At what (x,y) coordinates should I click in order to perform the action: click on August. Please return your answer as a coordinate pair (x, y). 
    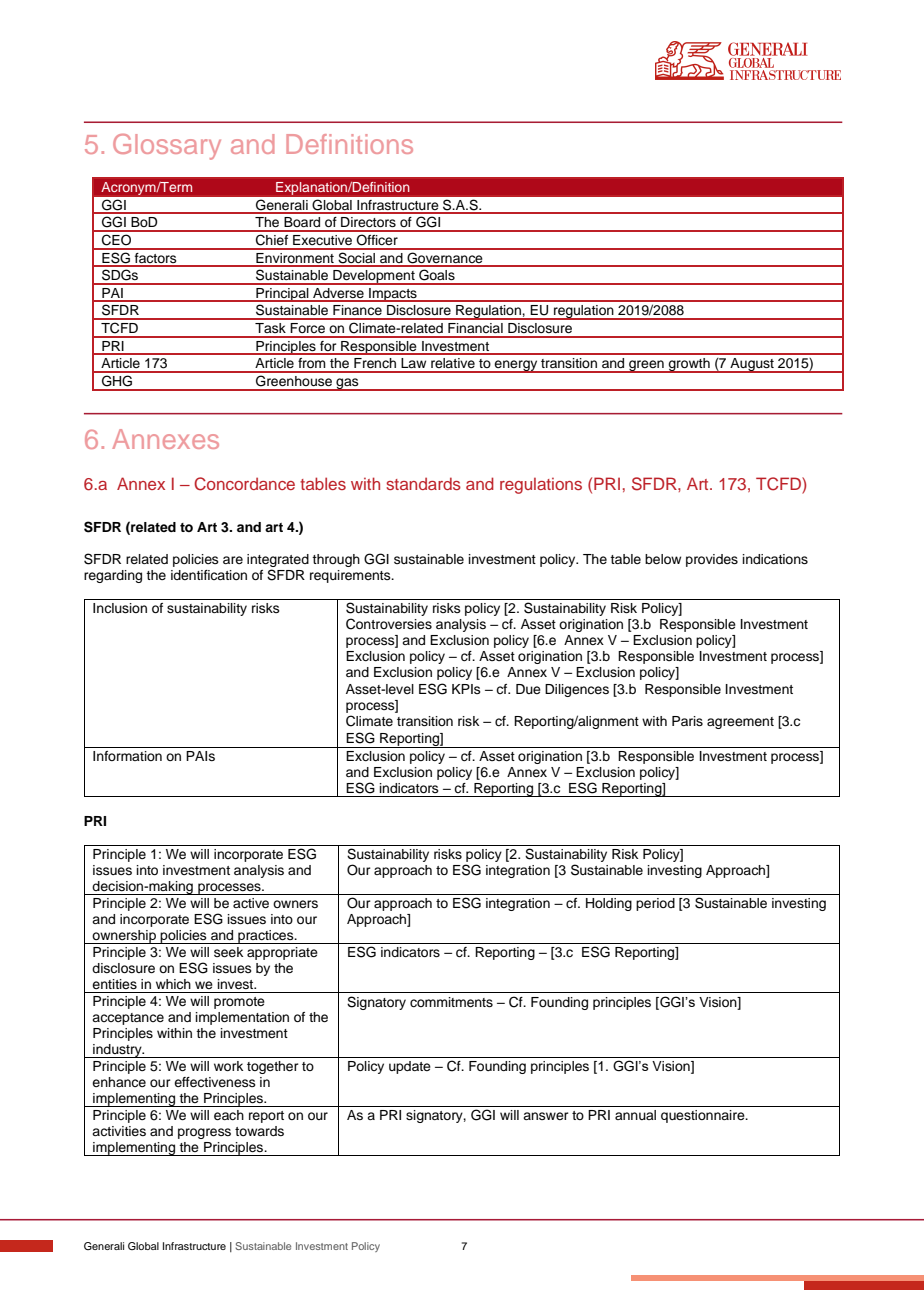
    Looking at the image, I should click on (752, 365).
